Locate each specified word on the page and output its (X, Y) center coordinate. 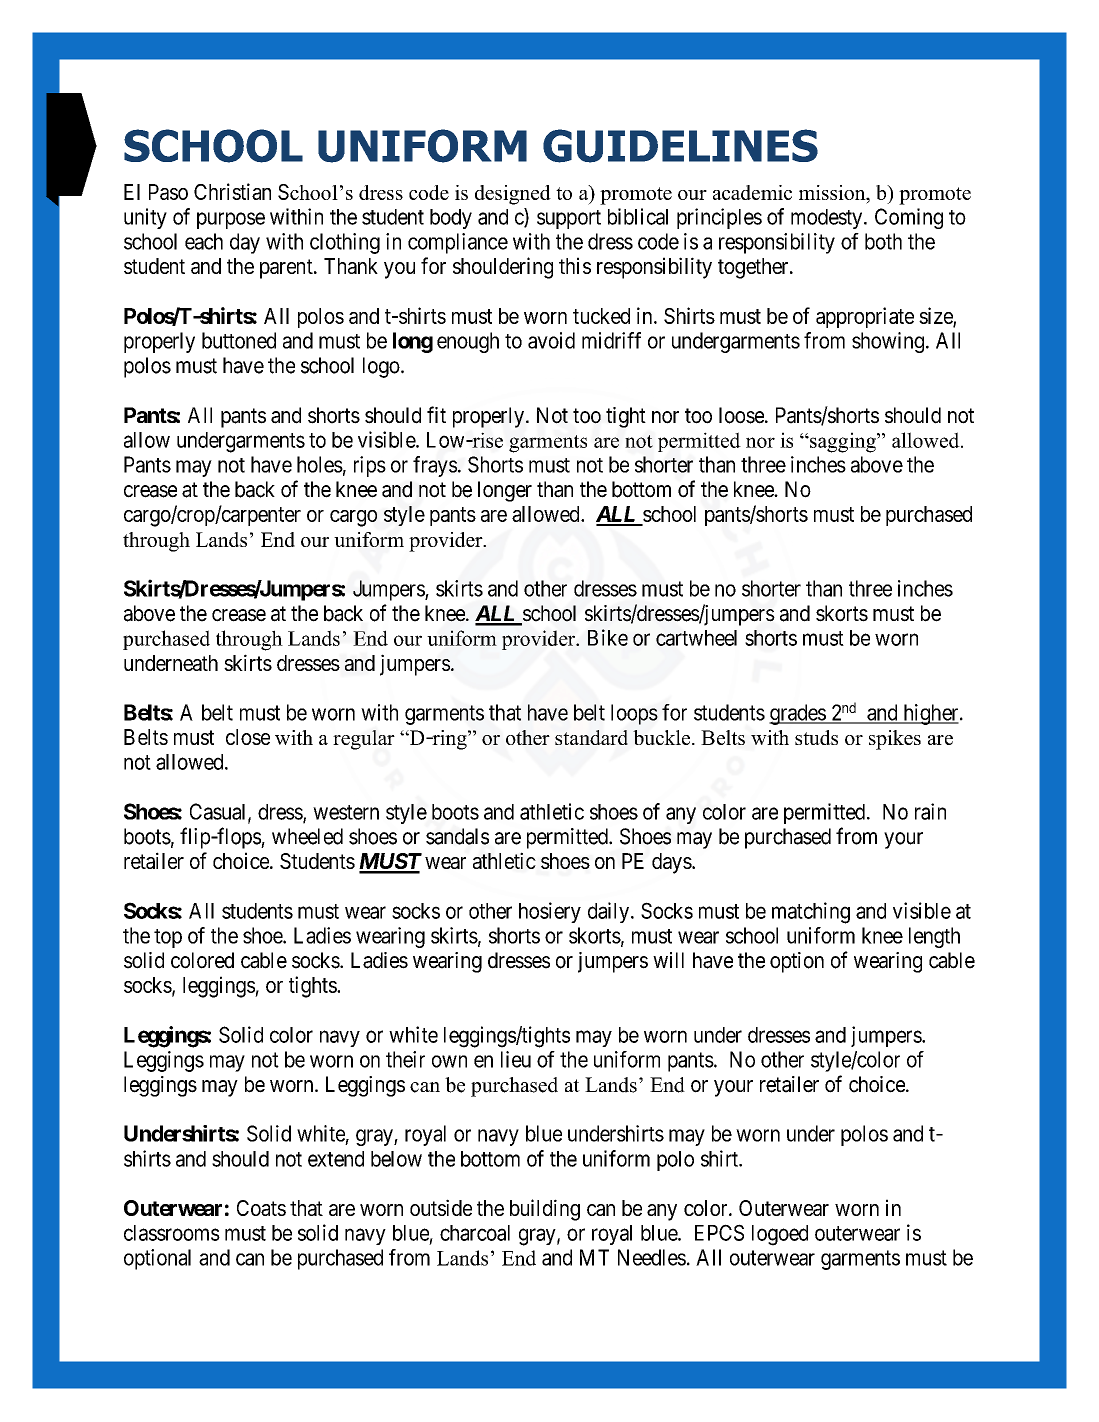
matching (811, 913)
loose (742, 415)
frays (435, 466)
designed (513, 195)
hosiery (550, 912)
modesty (828, 219)
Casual (219, 812)
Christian (232, 191)
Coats (261, 1208)
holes (320, 464)
